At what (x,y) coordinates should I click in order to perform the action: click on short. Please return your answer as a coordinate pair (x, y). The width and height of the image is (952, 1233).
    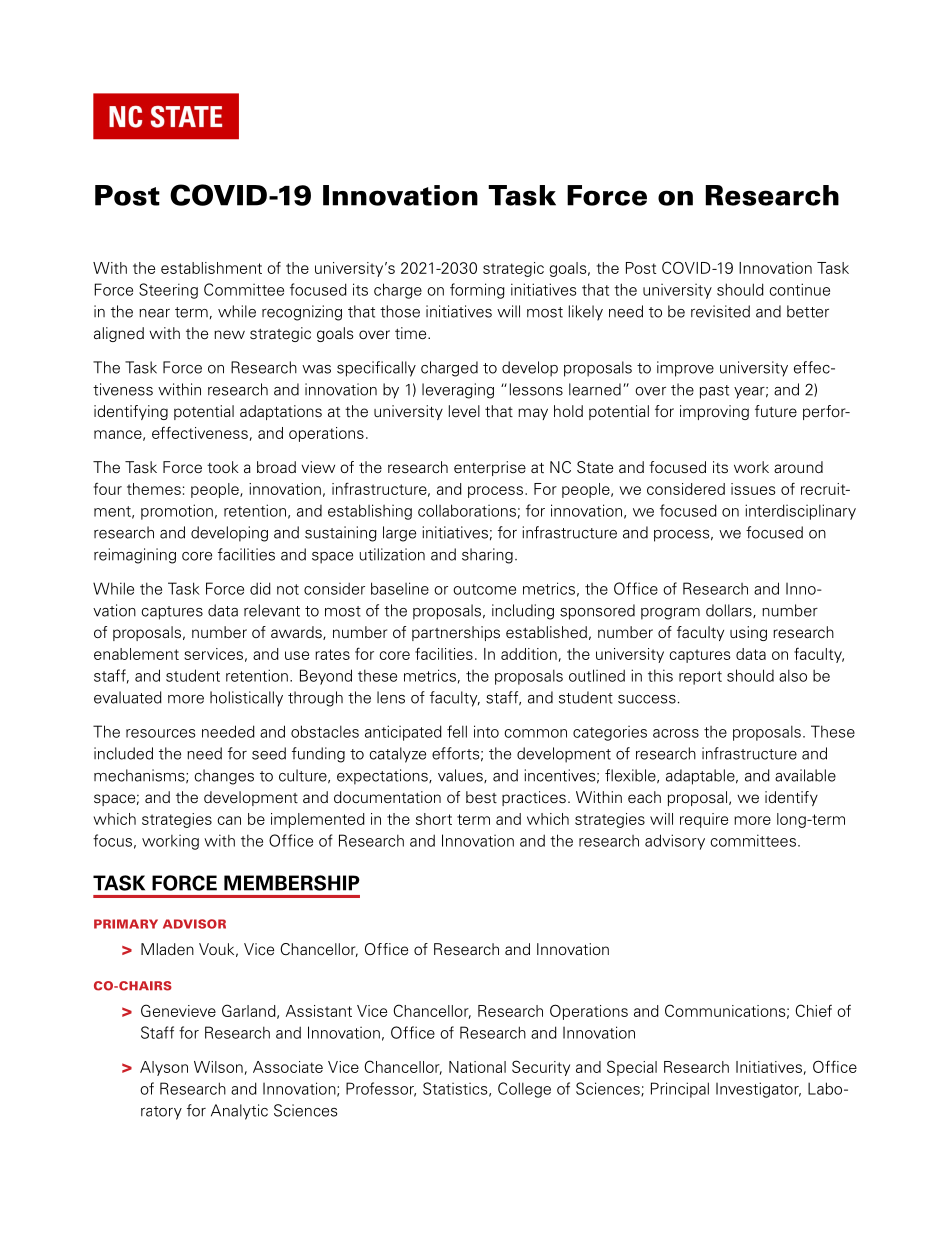
    Looking at the image, I should click on (434, 819).
